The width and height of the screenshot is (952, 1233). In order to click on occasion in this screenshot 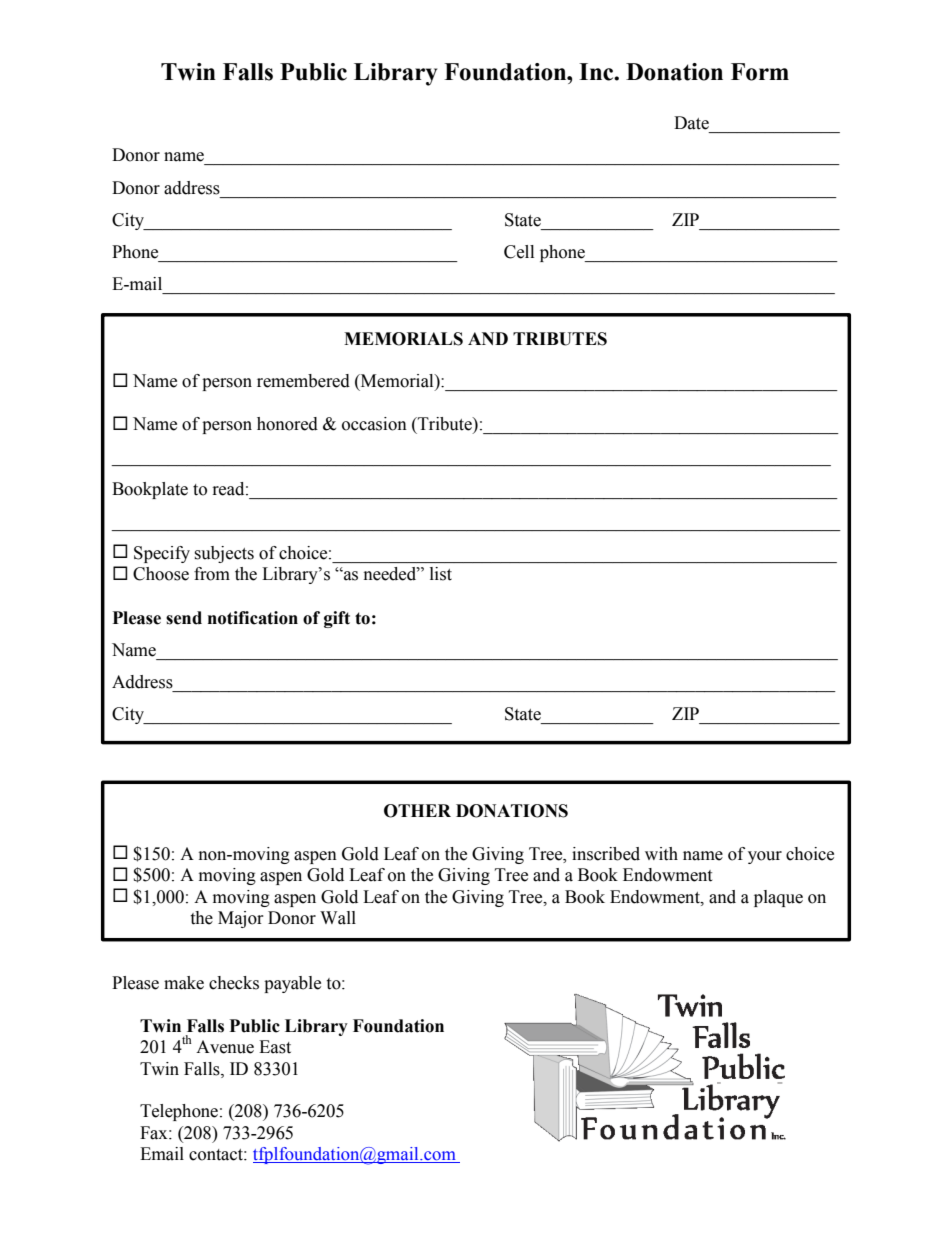, I will do `click(374, 424)`.
